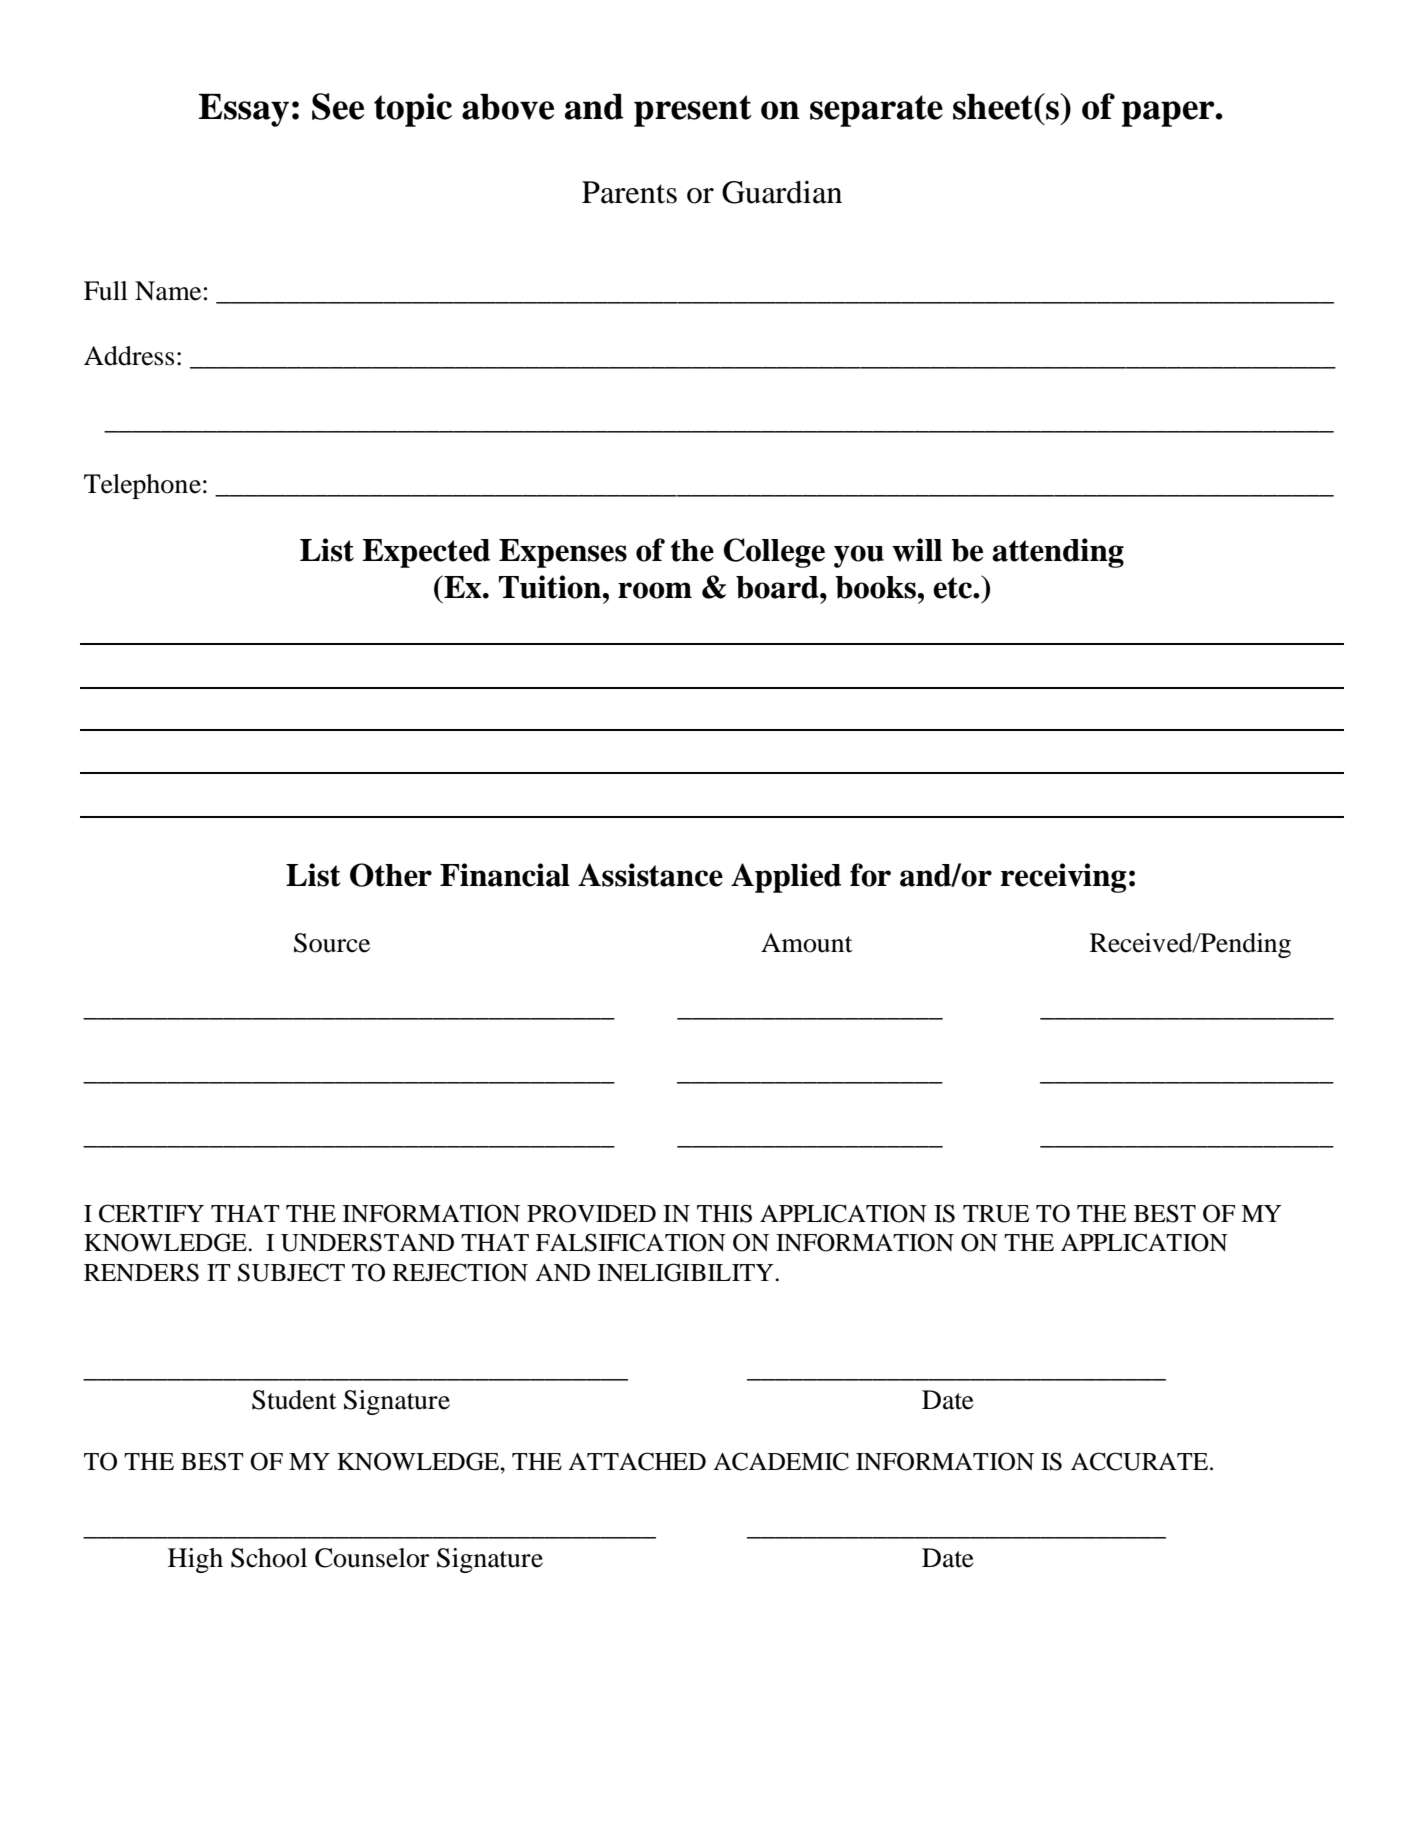 This page has width=1424, height=1842. Describe the element at coordinates (151, 1213) in the page. I see `CERTIFY` at that location.
